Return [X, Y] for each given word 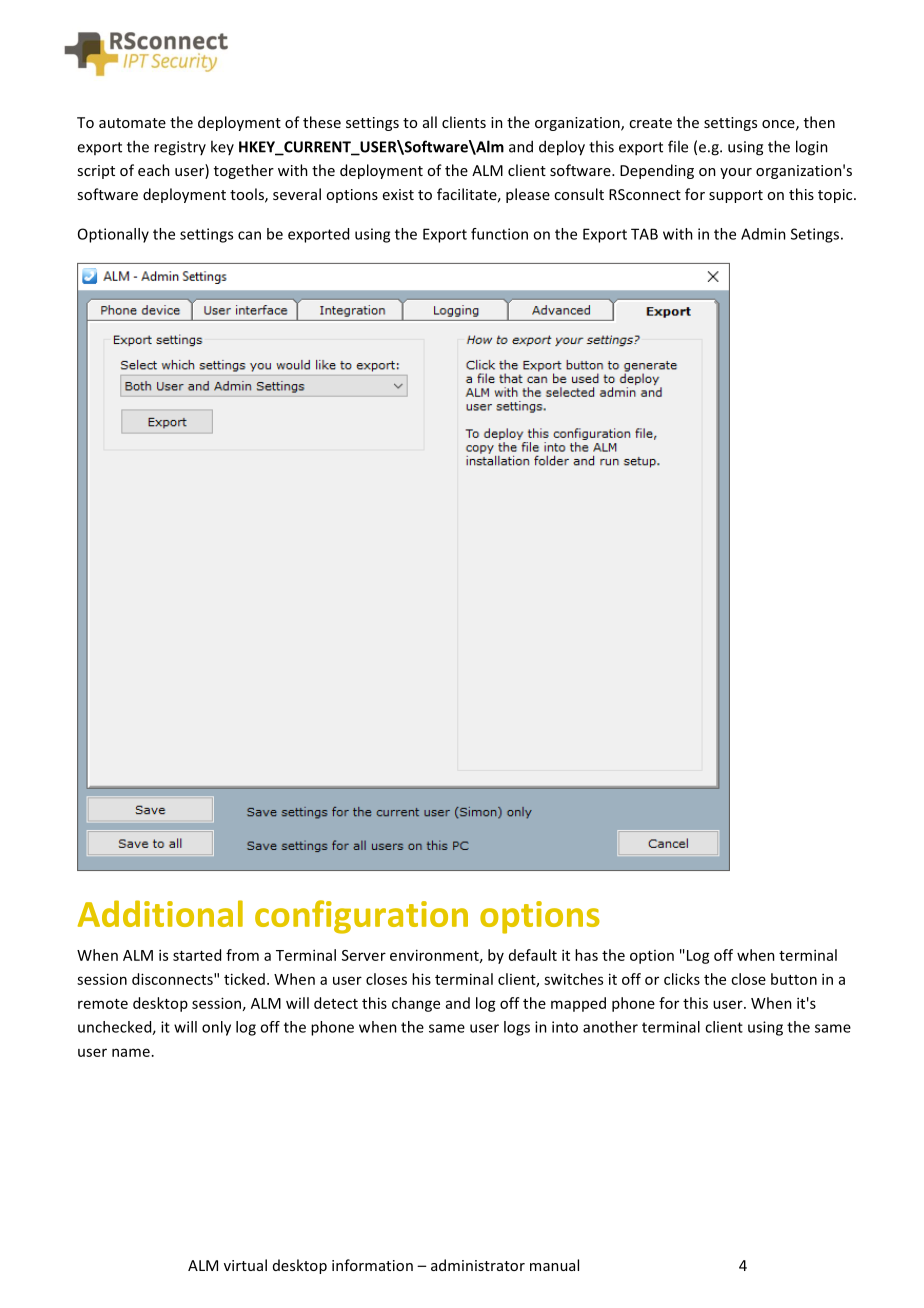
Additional [160, 913]
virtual [245, 1265]
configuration [361, 917]
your [736, 173]
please [528, 195]
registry [180, 148]
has [586, 955]
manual [554, 1265]
